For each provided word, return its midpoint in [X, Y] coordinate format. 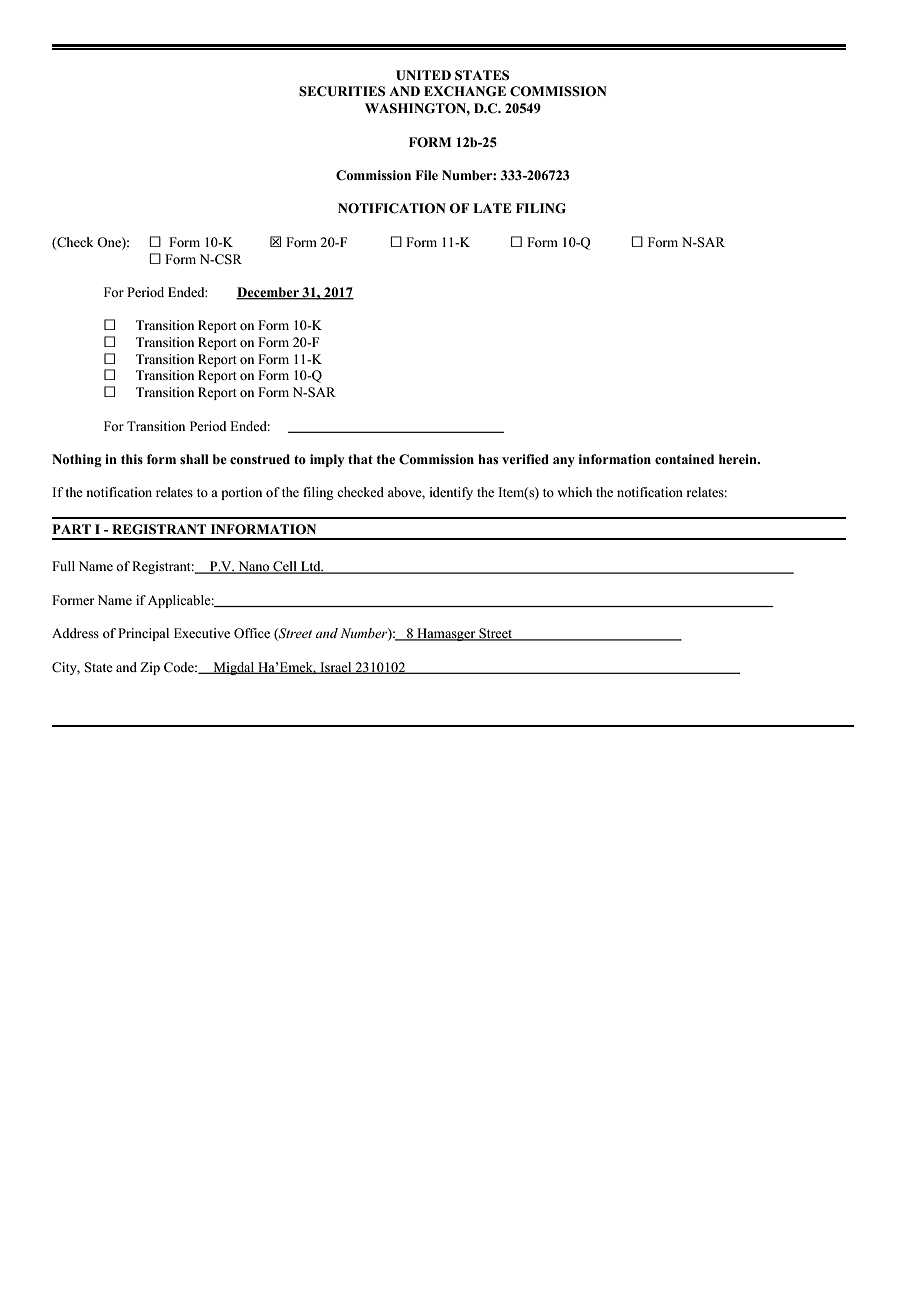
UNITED [423, 75]
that [360, 459]
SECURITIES [342, 91]
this [132, 459]
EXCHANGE [465, 91]
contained [684, 459]
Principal [143, 634]
